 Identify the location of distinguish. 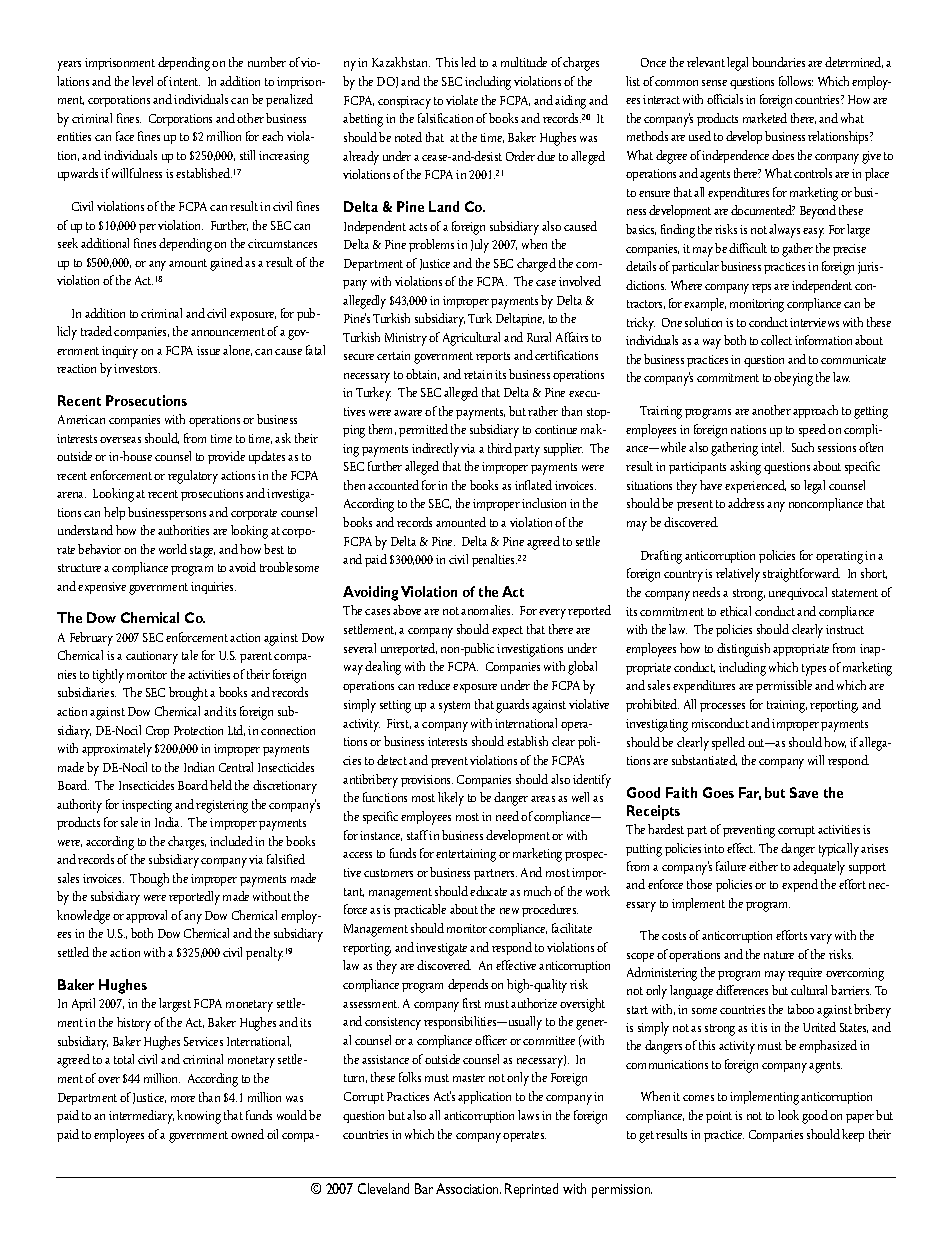
(743, 650).
